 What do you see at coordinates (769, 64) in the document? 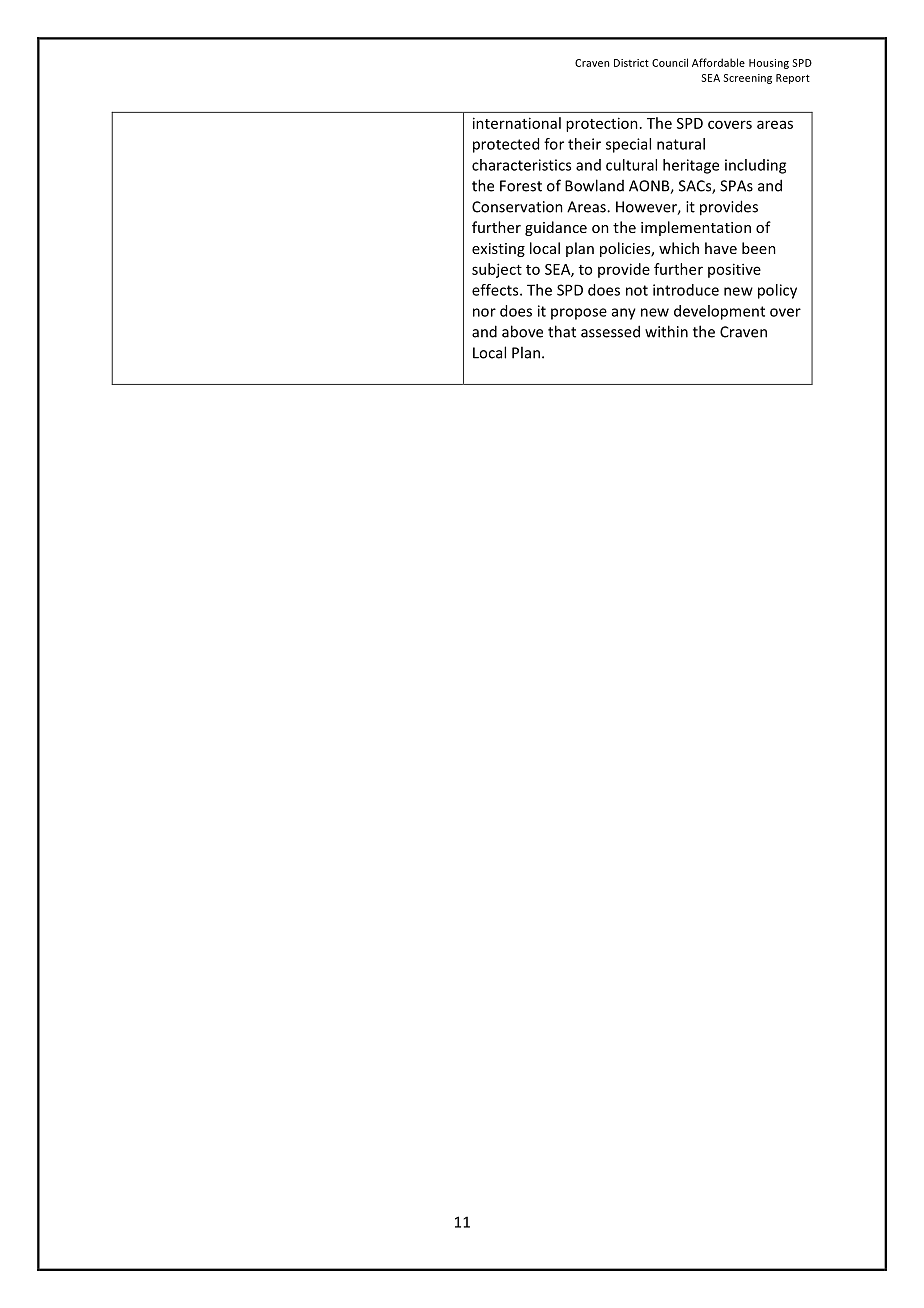
I see `Housing` at bounding box center [769, 64].
